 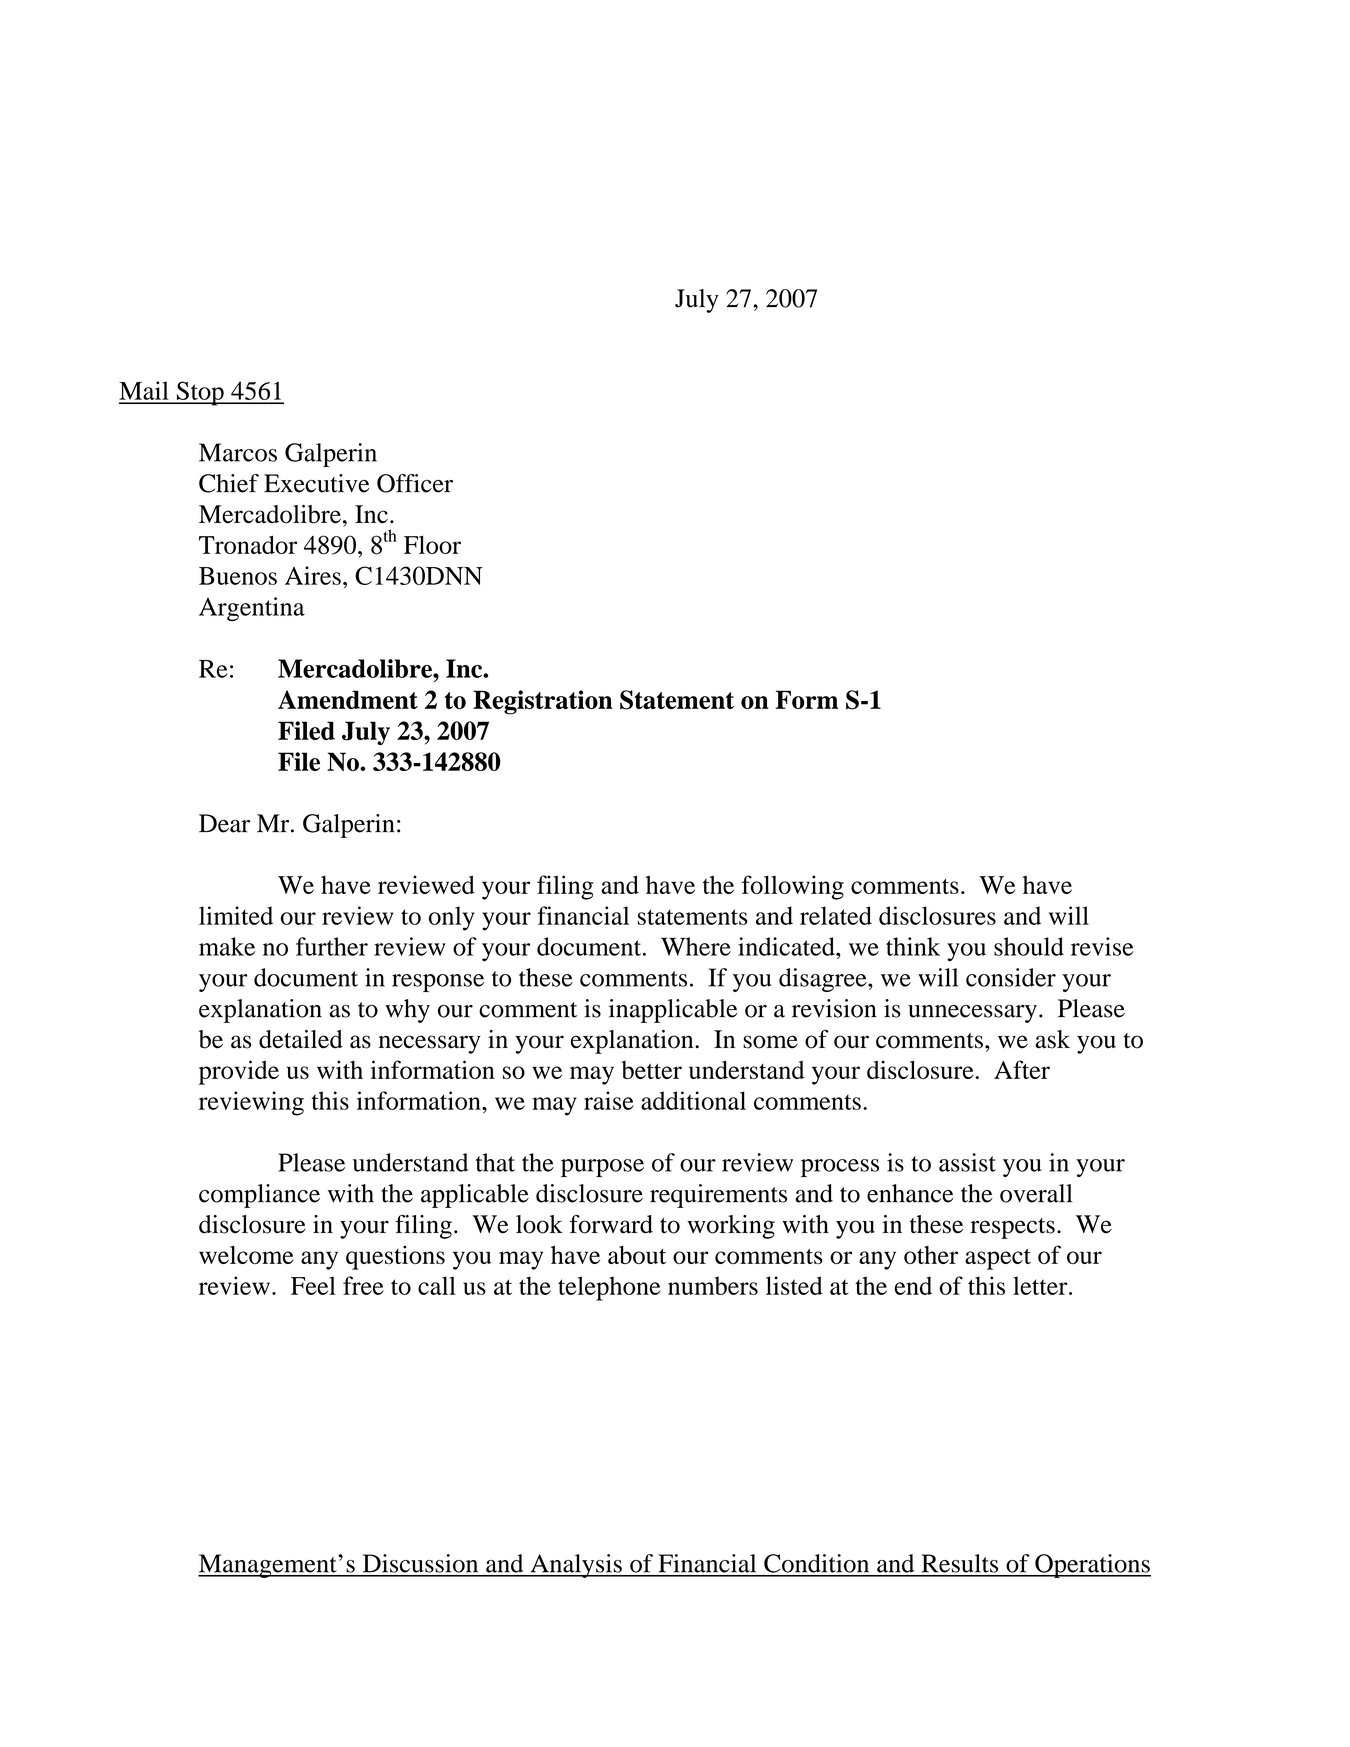 What do you see at coordinates (432, 544) in the page?
I see `Floor` at bounding box center [432, 544].
